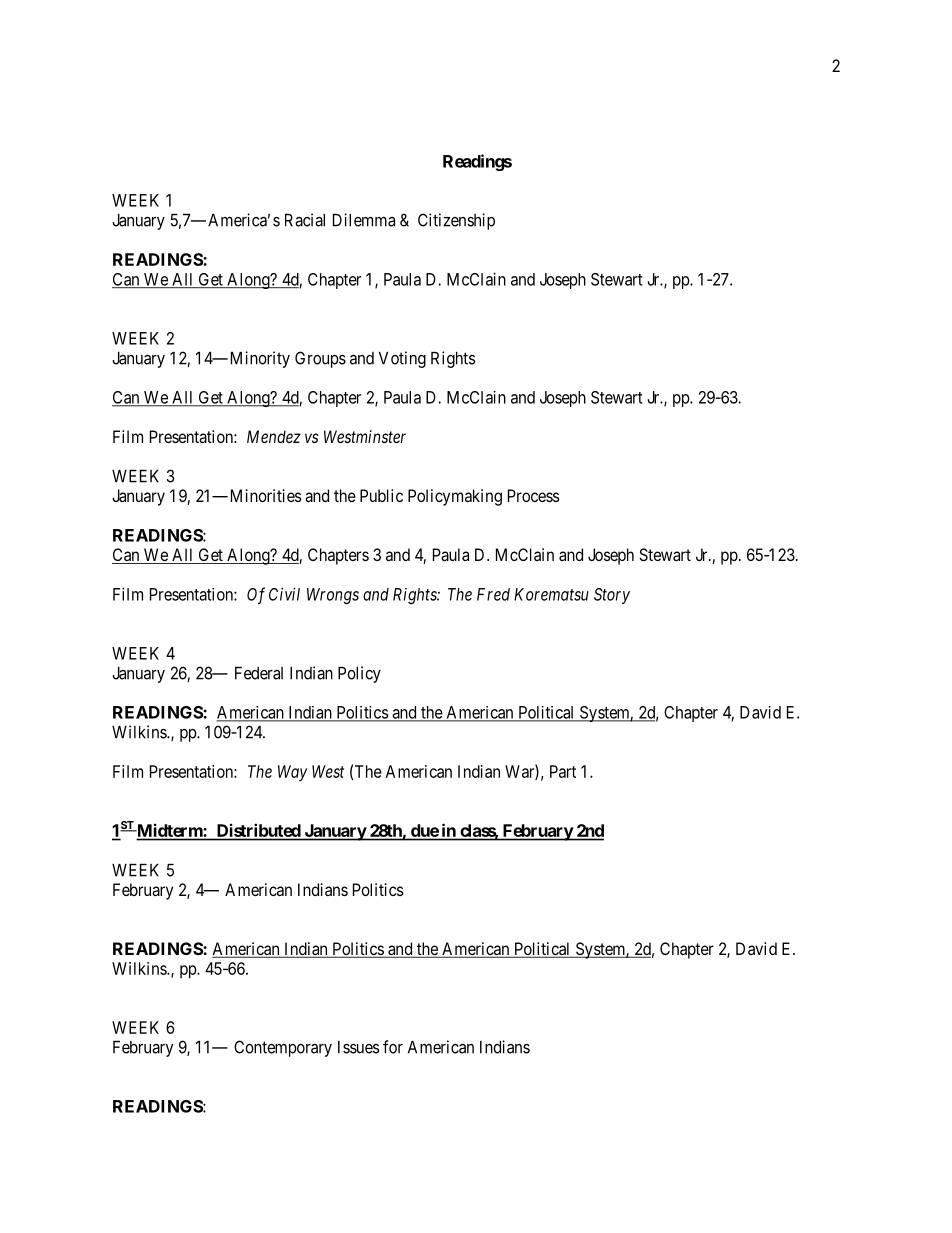  I want to click on for, so click(393, 1047).
